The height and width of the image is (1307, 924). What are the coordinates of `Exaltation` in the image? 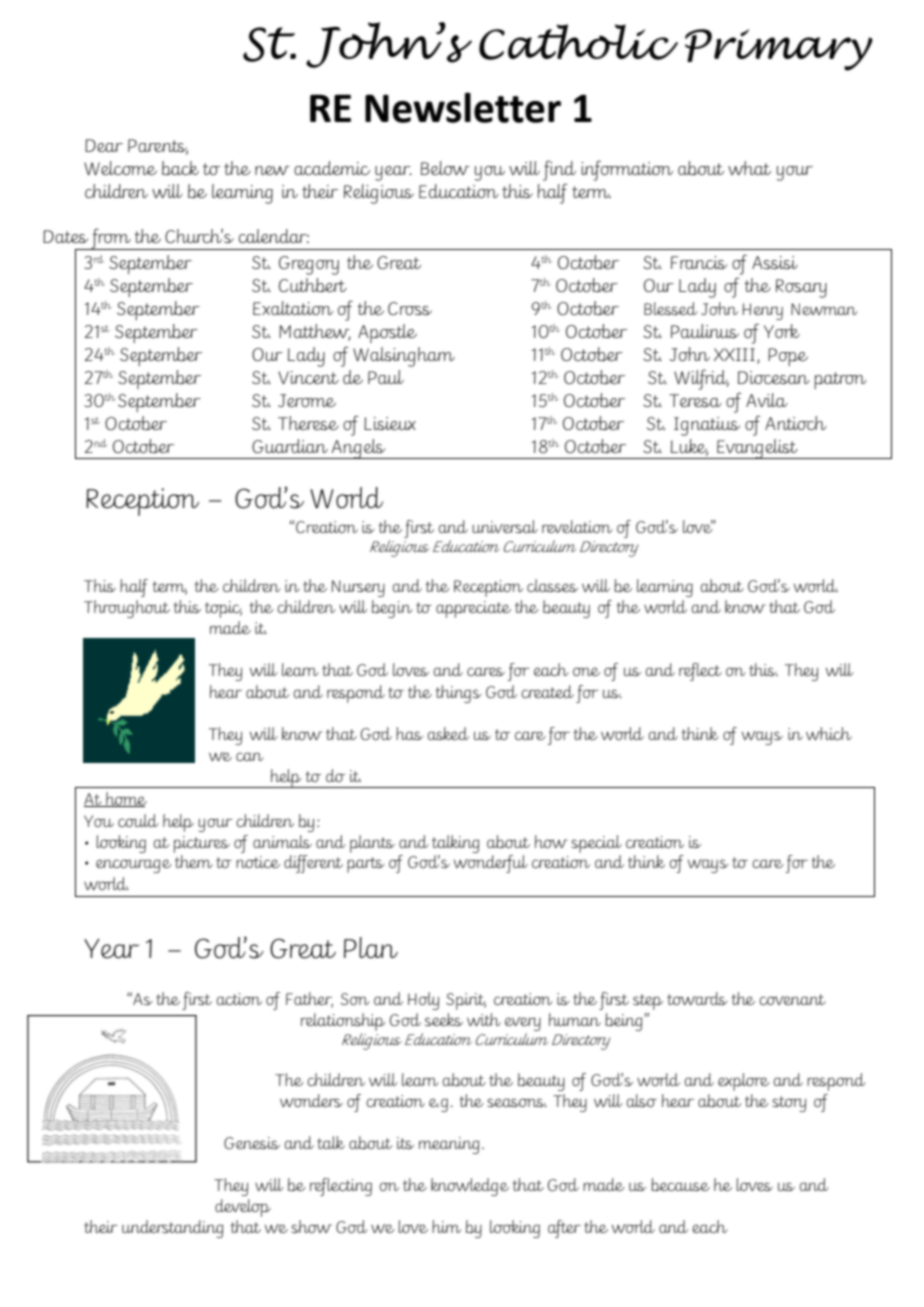 It's located at (293, 308).
